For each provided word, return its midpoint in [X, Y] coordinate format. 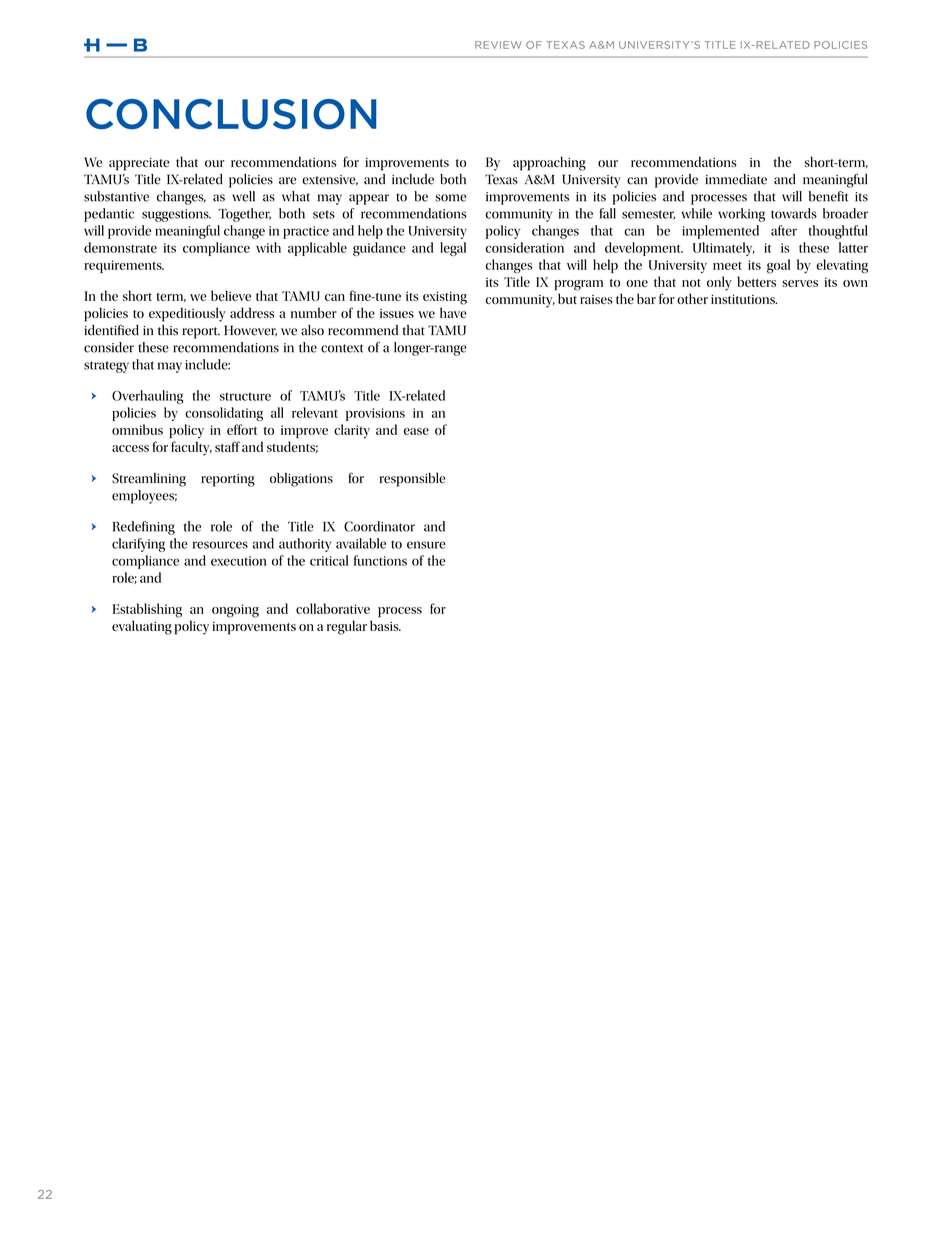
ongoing [235, 611]
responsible [413, 479]
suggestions [176, 215]
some [450, 198]
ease [416, 431]
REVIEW [498, 45]
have [453, 312]
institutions [744, 299]
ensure [426, 545]
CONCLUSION [231, 114]
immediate [736, 179]
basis [385, 625]
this [168, 330]
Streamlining [149, 480]
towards [794, 213]
